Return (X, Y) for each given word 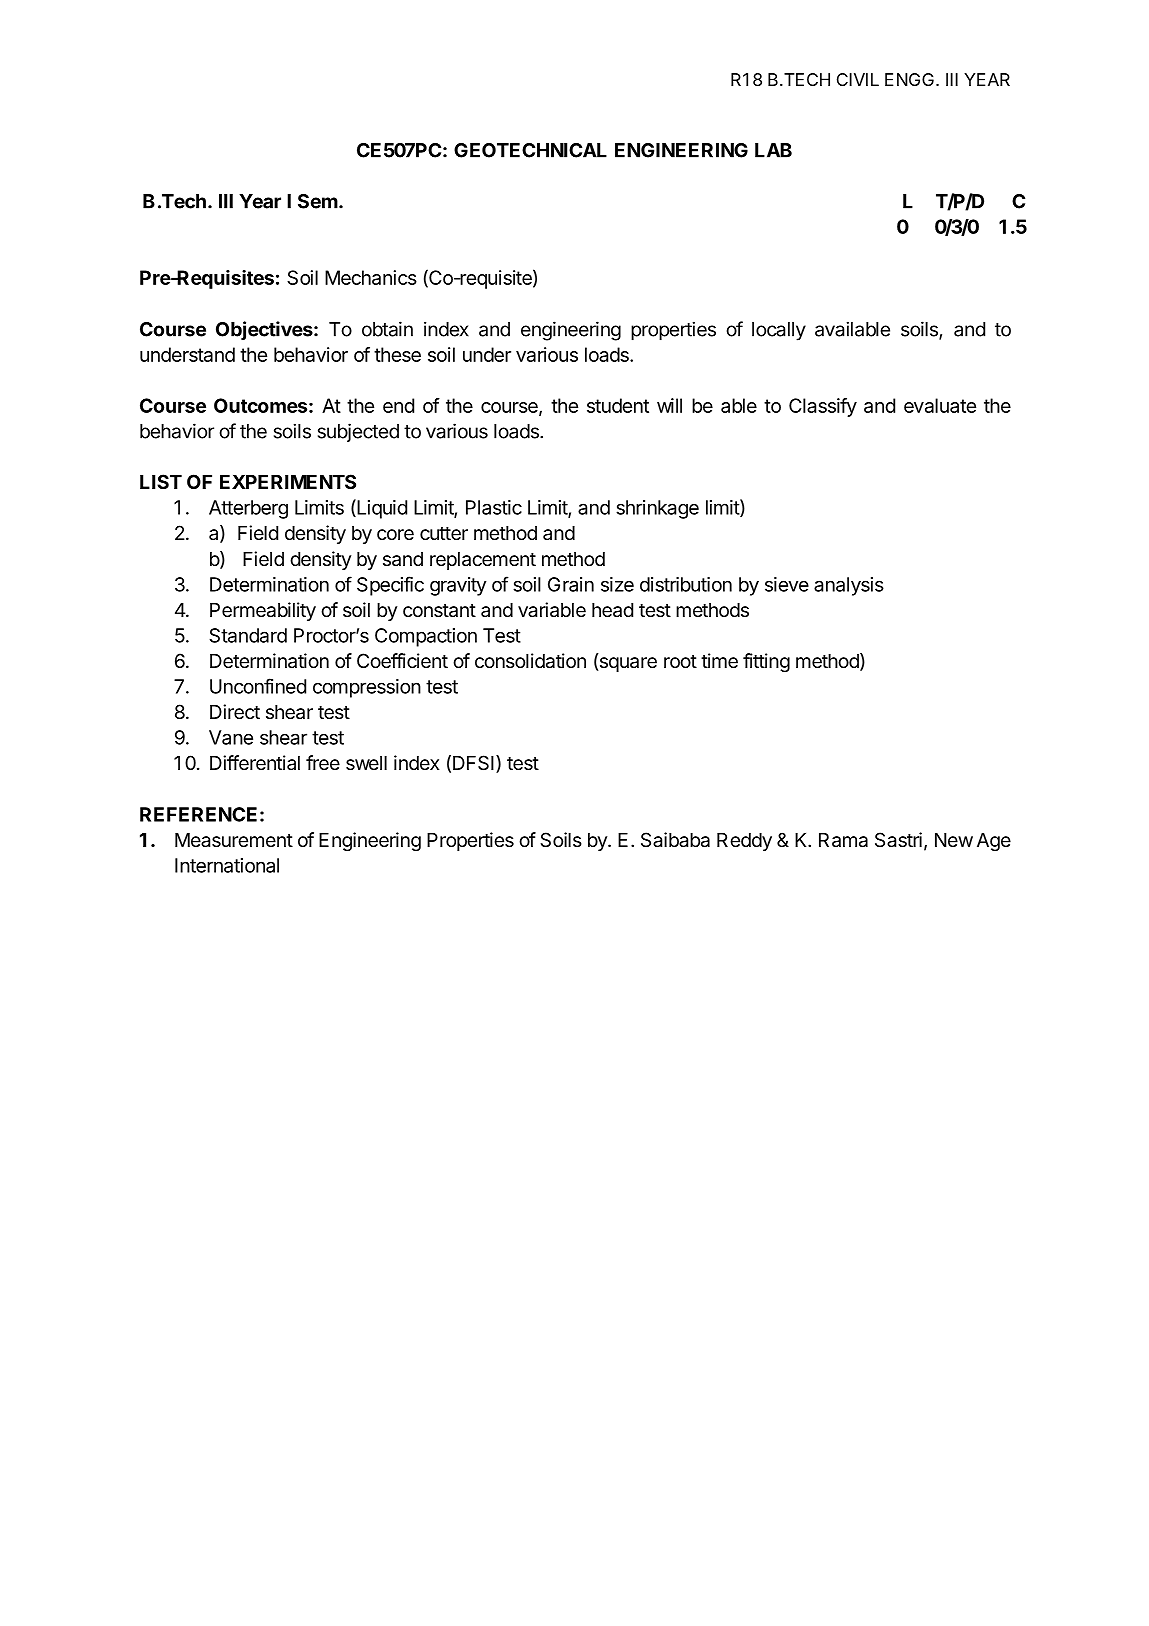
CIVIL (858, 79)
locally (779, 331)
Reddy (744, 842)
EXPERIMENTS (288, 481)
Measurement (234, 840)
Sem (318, 201)
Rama (843, 840)
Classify (823, 407)
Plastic (494, 507)
